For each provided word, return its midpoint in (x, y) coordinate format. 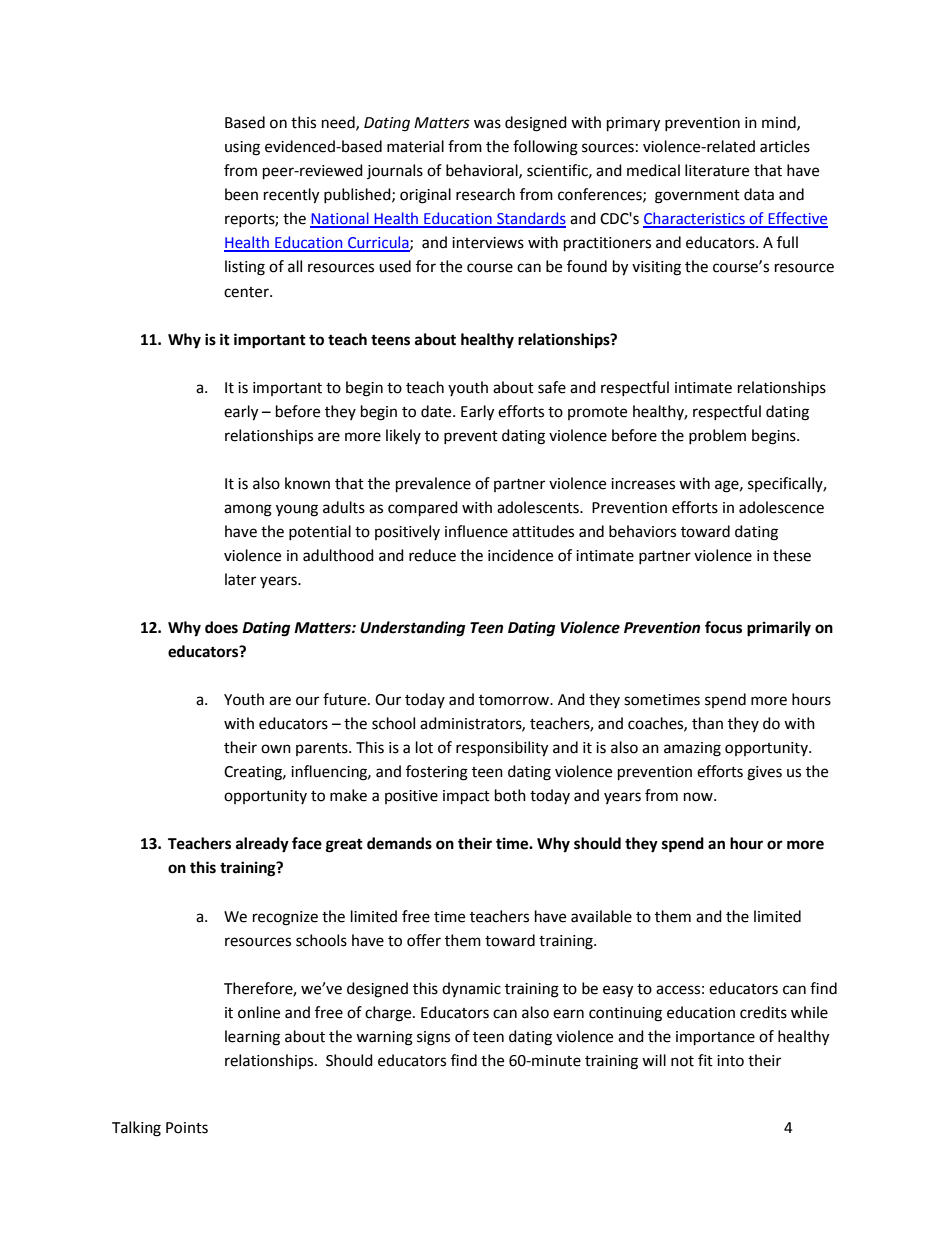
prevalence (433, 485)
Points (187, 1128)
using (242, 148)
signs (433, 1038)
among (248, 510)
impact (466, 797)
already (262, 845)
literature (717, 170)
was (487, 124)
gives (764, 773)
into (730, 1061)
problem (717, 436)
